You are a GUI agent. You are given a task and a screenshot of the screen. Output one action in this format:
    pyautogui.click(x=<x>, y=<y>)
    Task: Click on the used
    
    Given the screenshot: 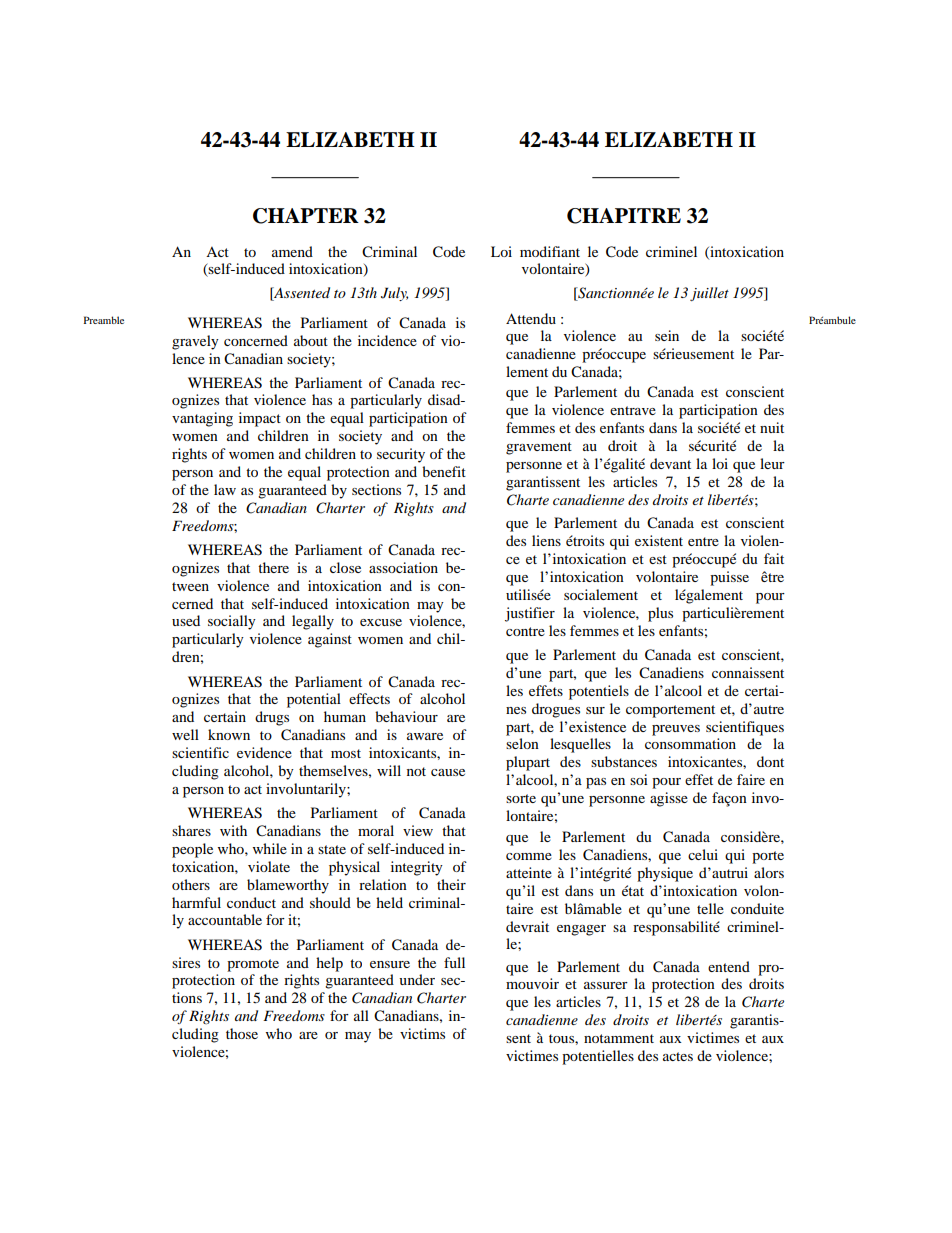 What is the action you would take?
    pyautogui.click(x=186, y=620)
